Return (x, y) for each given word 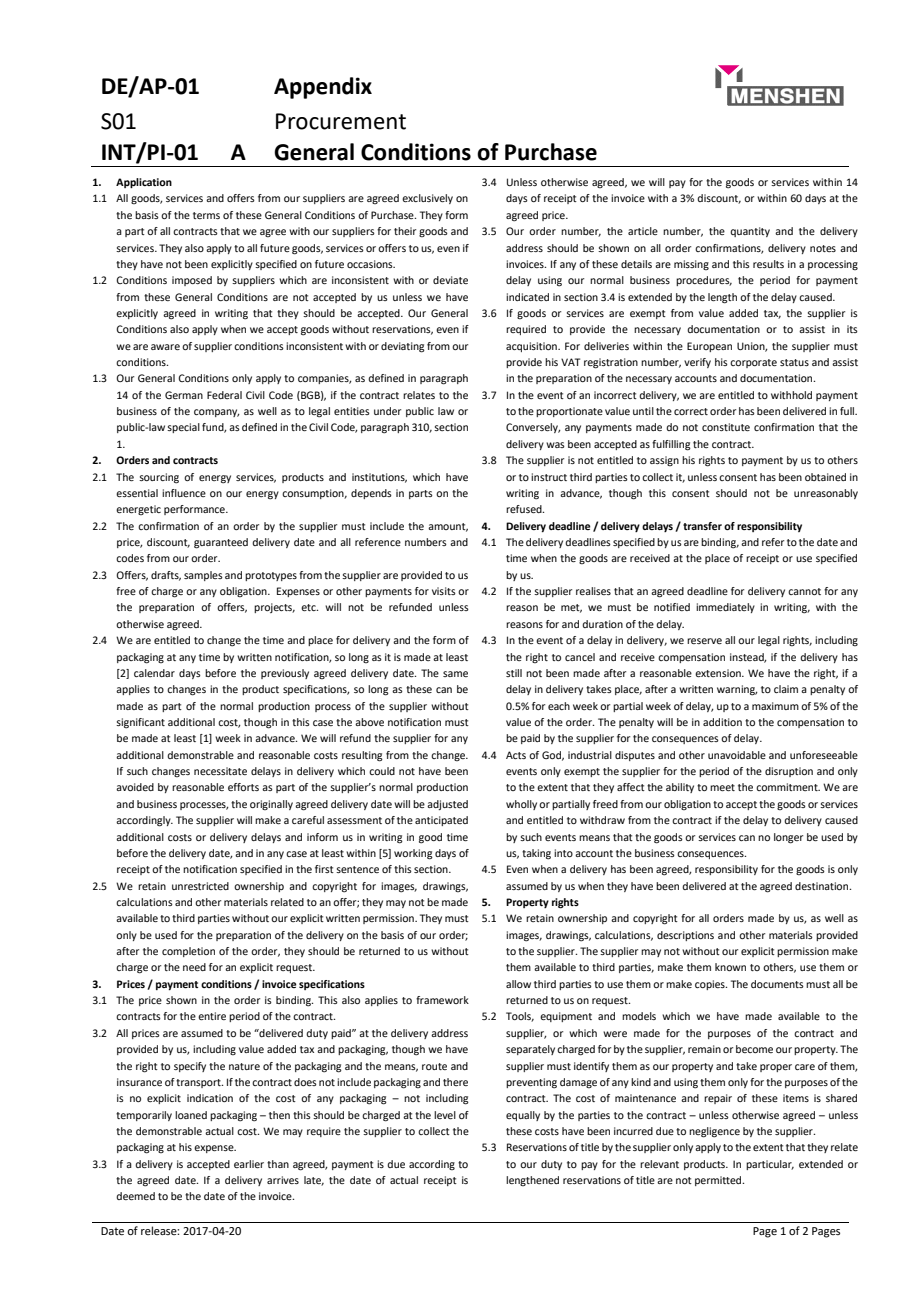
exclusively (427, 199)
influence (184, 493)
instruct (549, 477)
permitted (719, 1181)
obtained (825, 477)
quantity (750, 232)
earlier (249, 1164)
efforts (243, 787)
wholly (521, 805)
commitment (788, 787)
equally (523, 1116)
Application (144, 183)
